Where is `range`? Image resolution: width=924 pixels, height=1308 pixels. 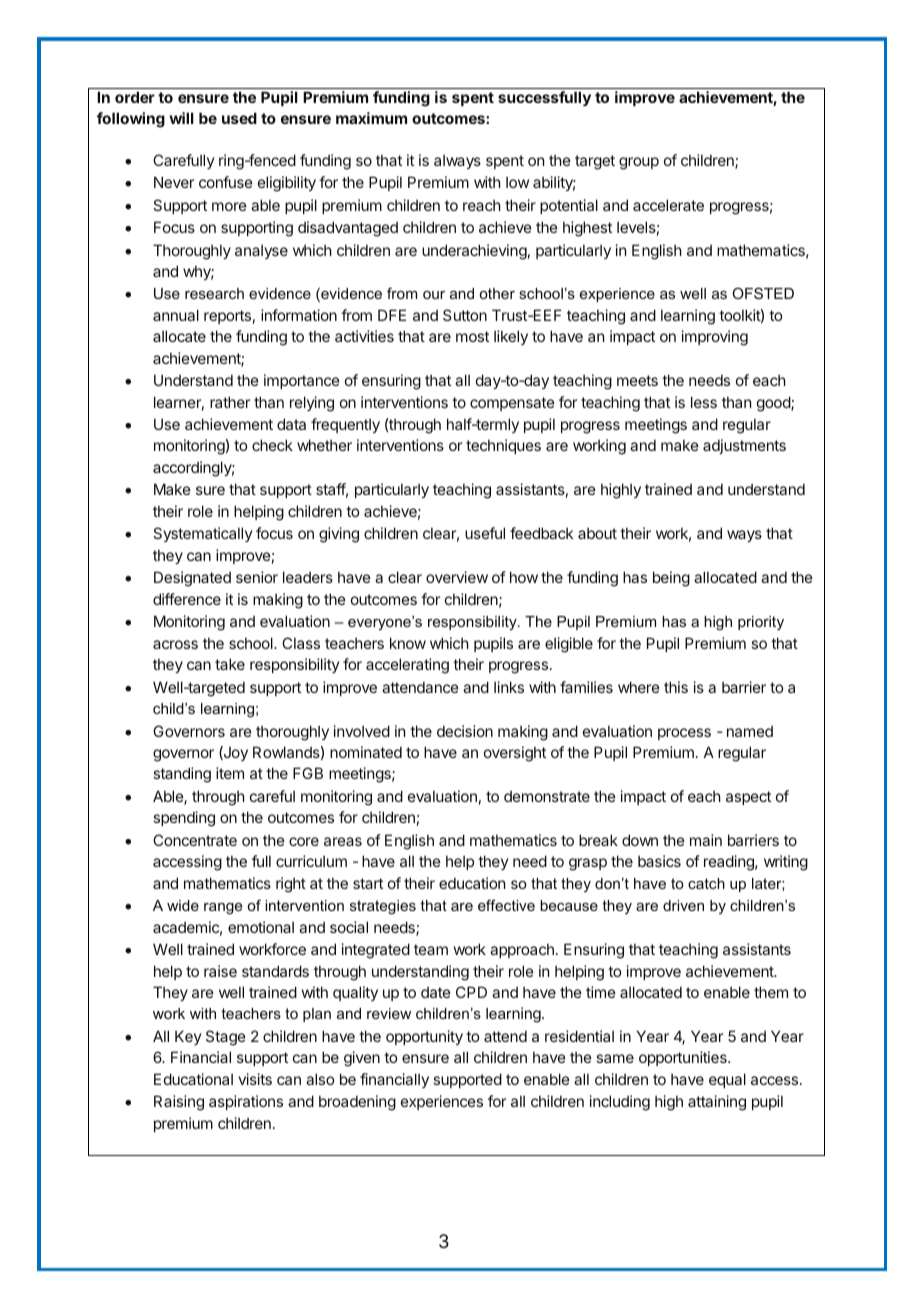 range is located at coordinates (223, 909).
